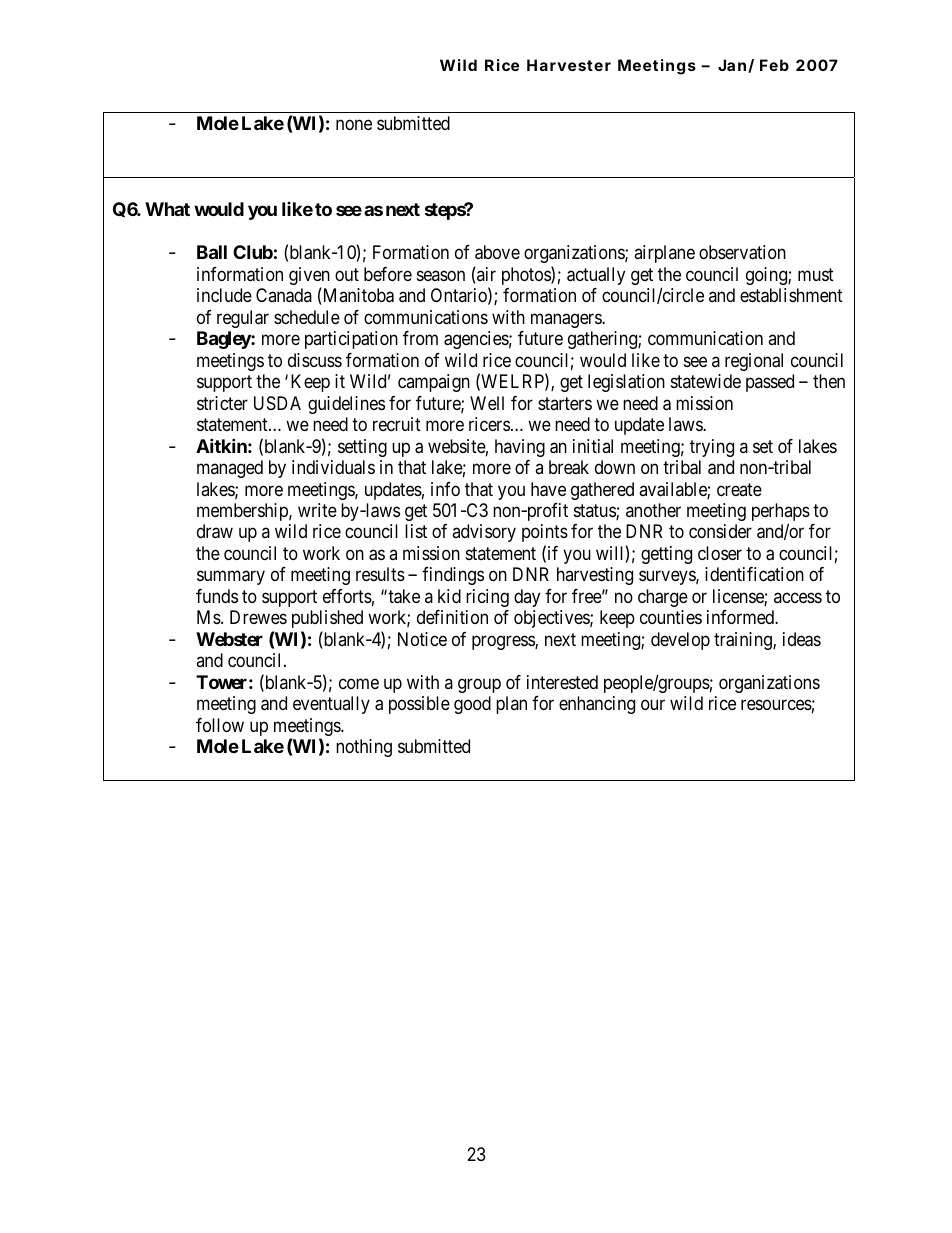 The width and height of the screenshot is (952, 1233). Describe the element at coordinates (569, 65) in the screenshot. I see `Harvester` at that location.
